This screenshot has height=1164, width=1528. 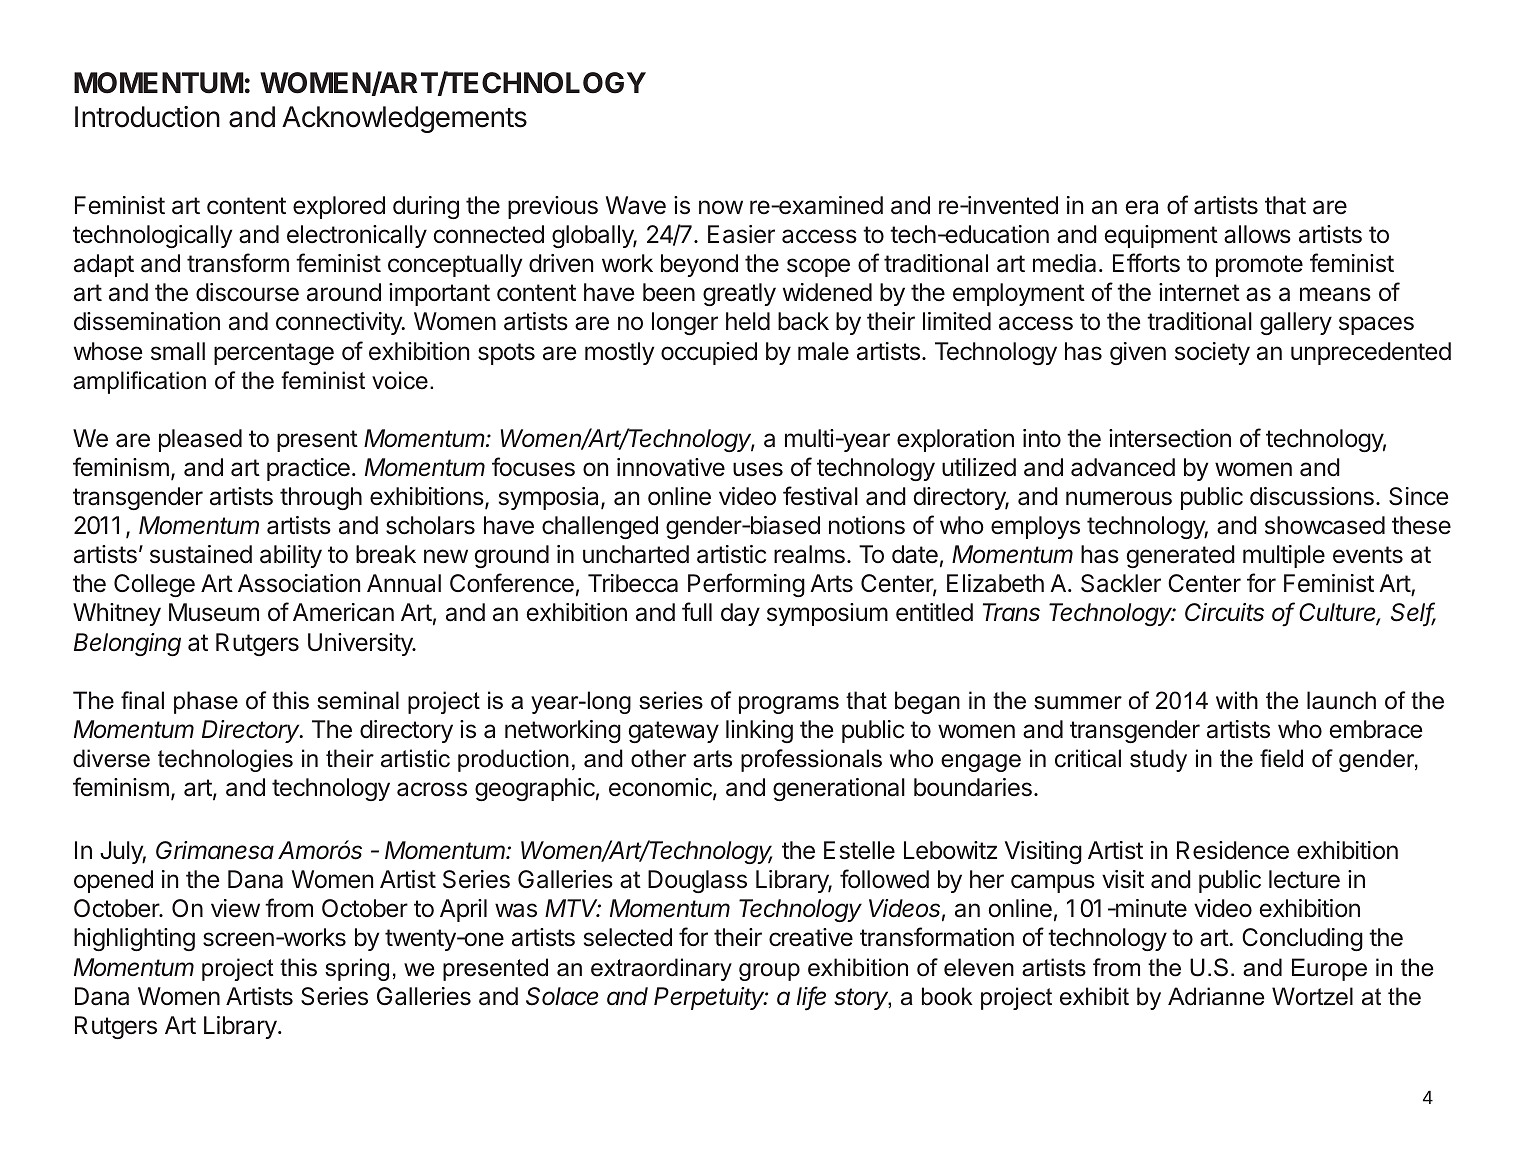 I want to click on spring, so click(x=357, y=969).
